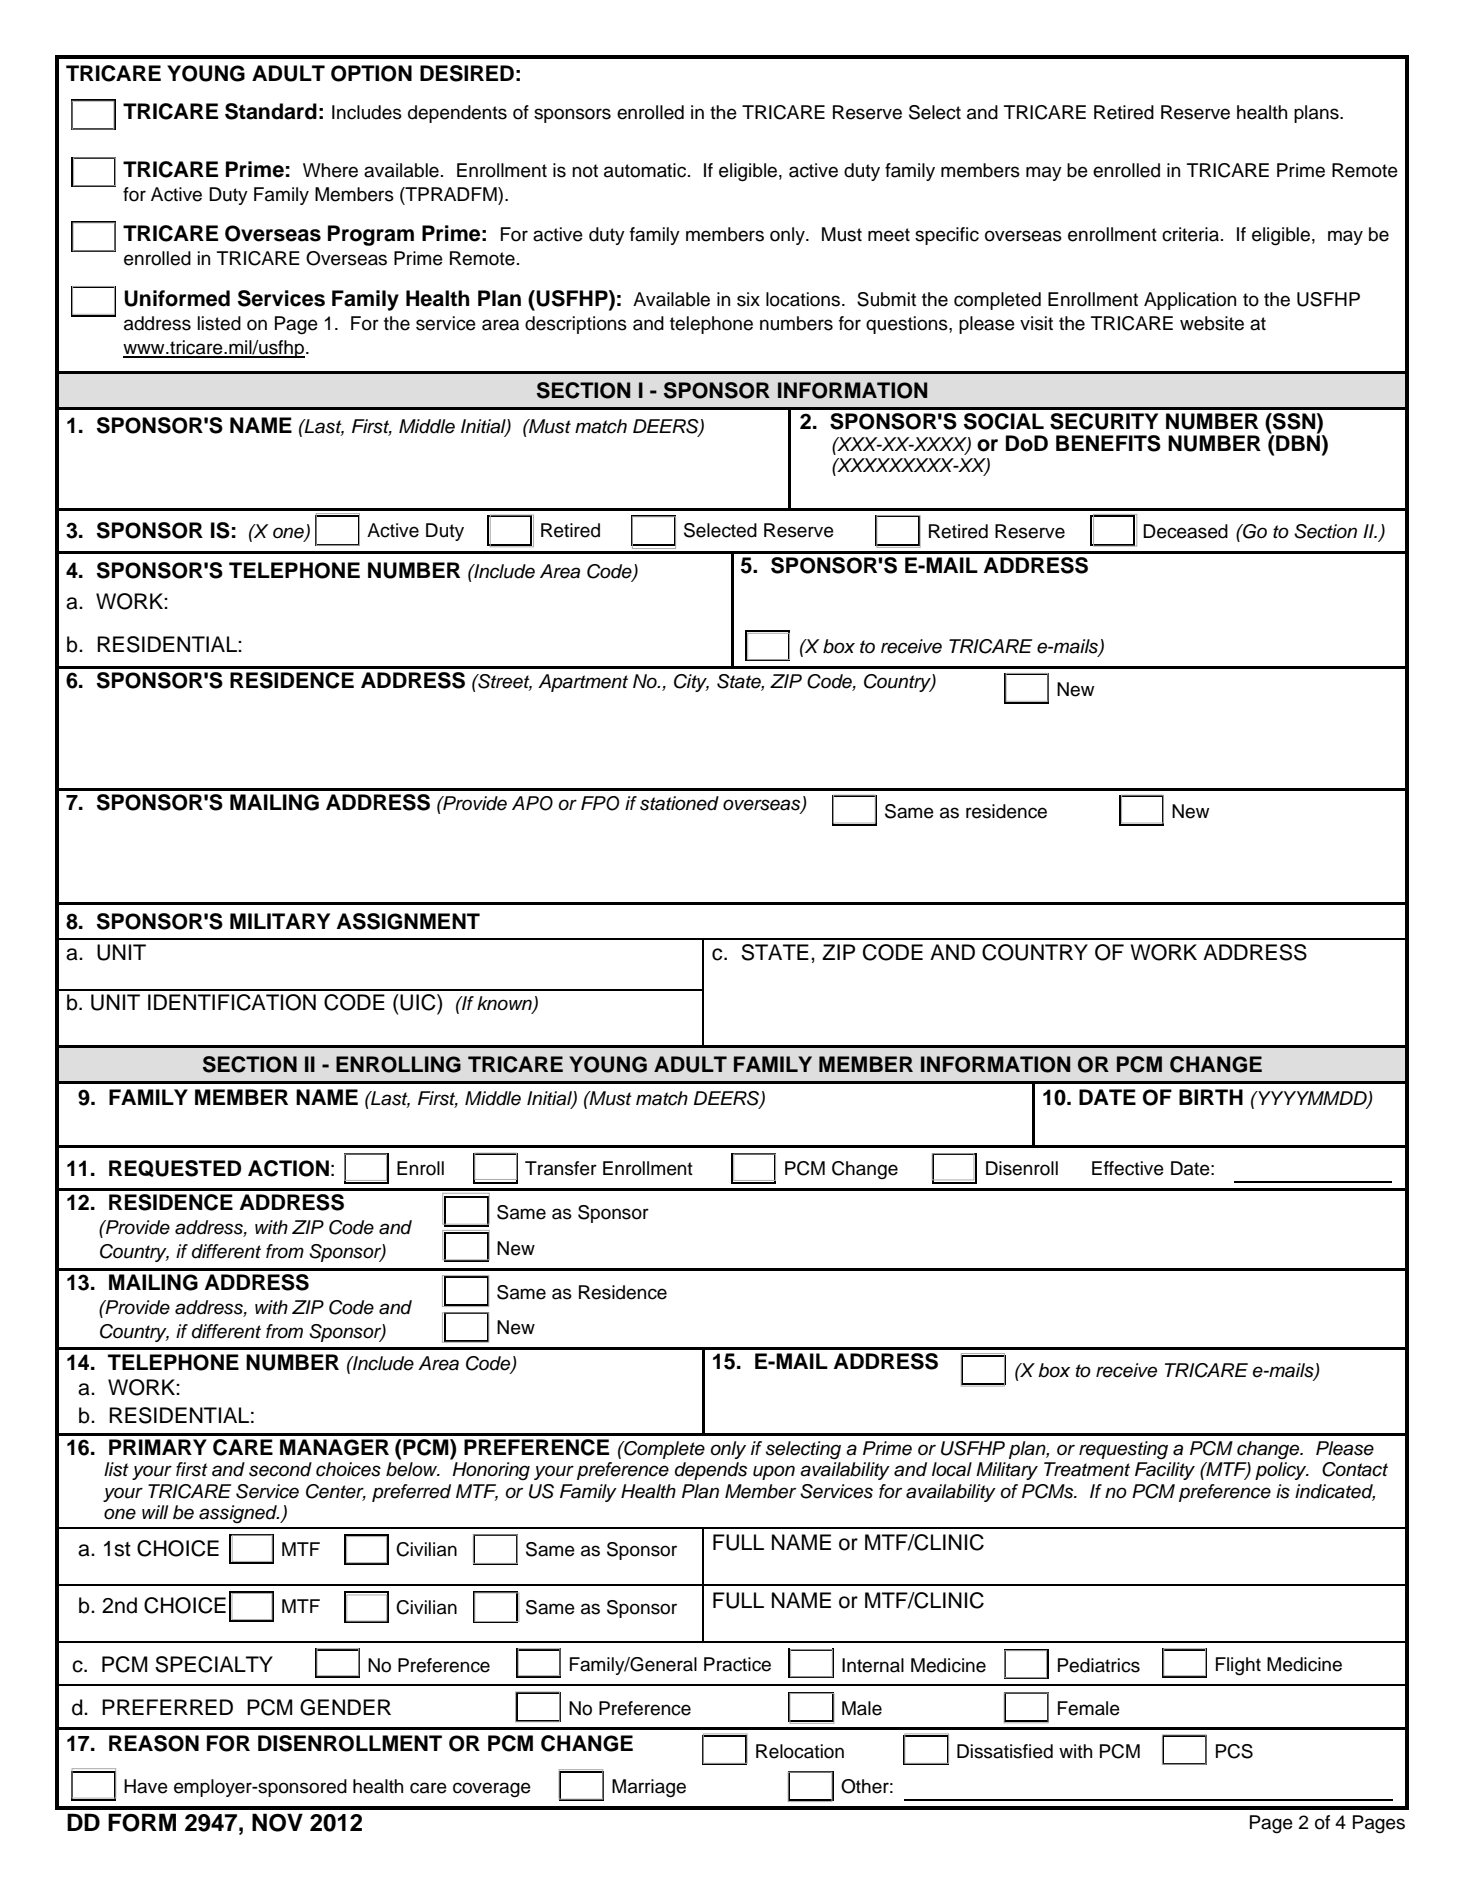 The height and width of the document is (1894, 1464). What do you see at coordinates (646, 170) in the document?
I see `automatic` at bounding box center [646, 170].
